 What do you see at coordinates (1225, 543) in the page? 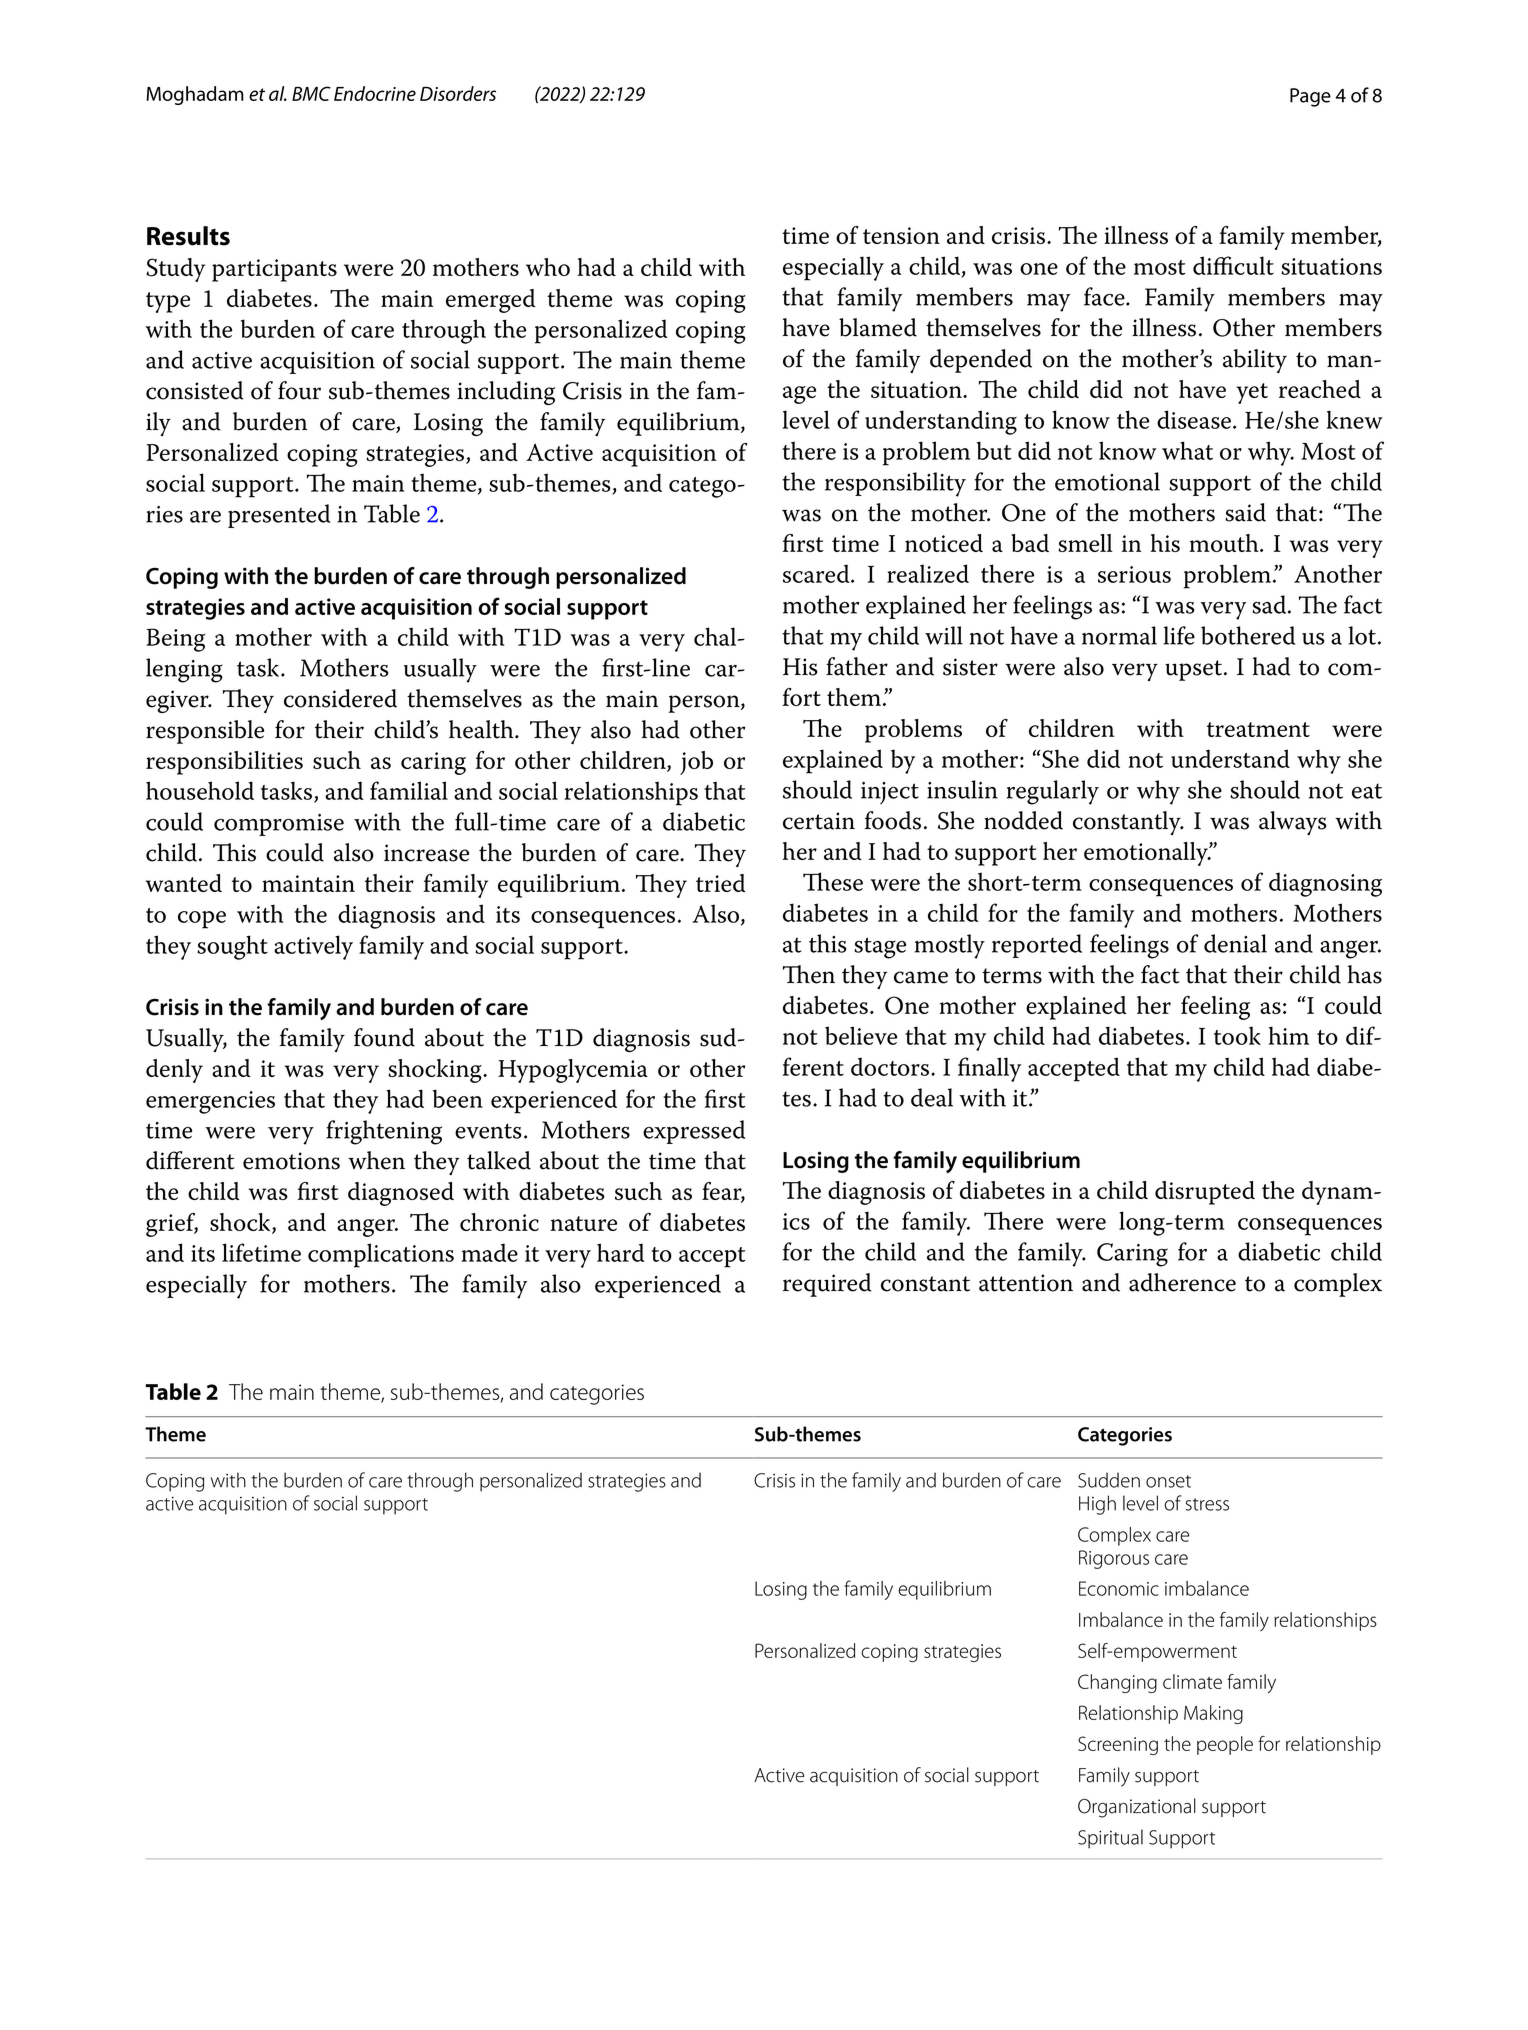
I see `mouth` at bounding box center [1225, 543].
